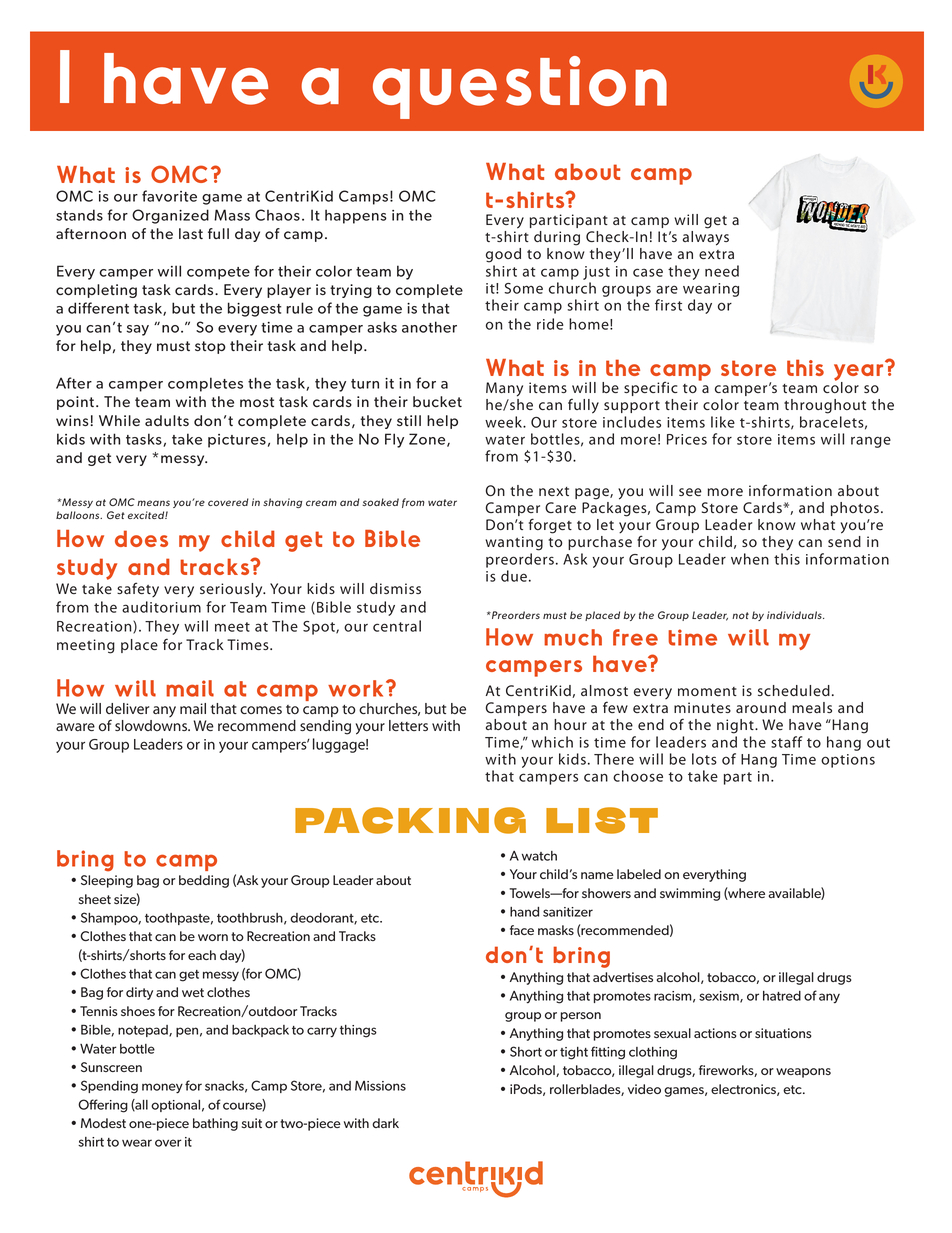  I want to click on watch, so click(539, 856).
